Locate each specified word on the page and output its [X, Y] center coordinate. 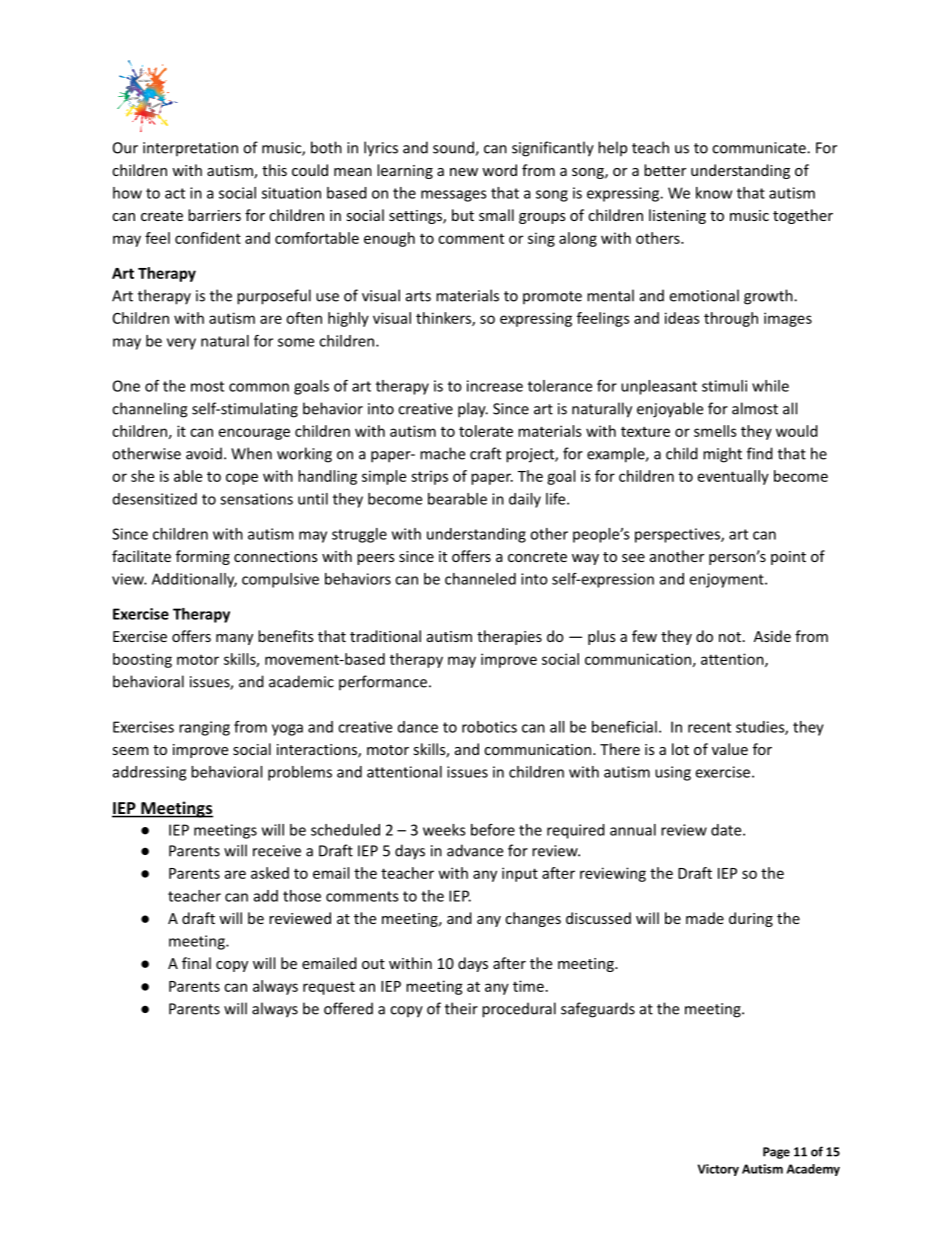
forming [203, 557]
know [714, 193]
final [196, 963]
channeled [480, 579]
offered [348, 1008]
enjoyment [728, 580]
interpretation [190, 149]
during [751, 919]
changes [533, 919]
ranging [204, 728]
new [464, 172]
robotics [489, 727]
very [181, 344]
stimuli [724, 386]
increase [495, 386]
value [730, 749]
